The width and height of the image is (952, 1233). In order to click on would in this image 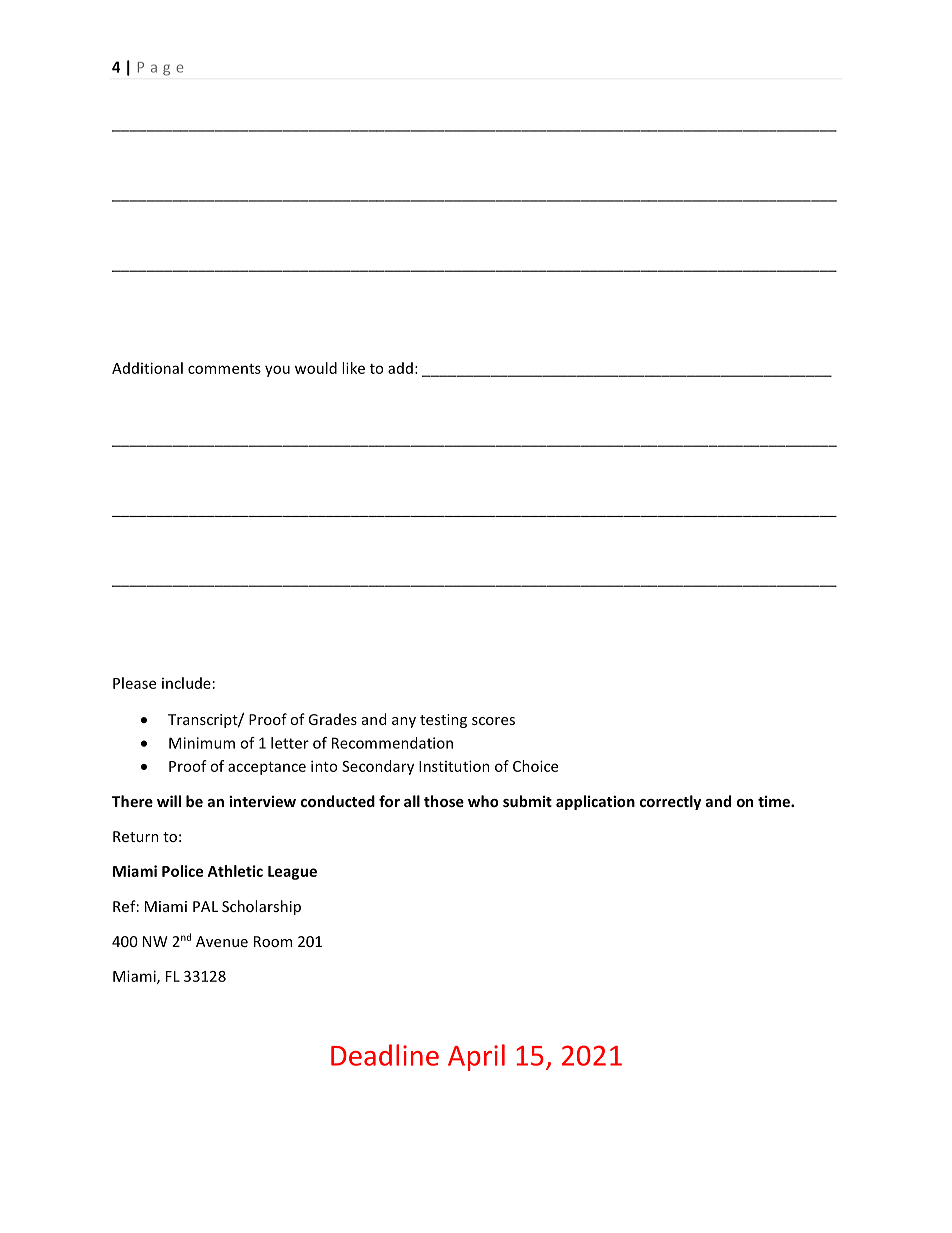, I will do `click(316, 368)`.
